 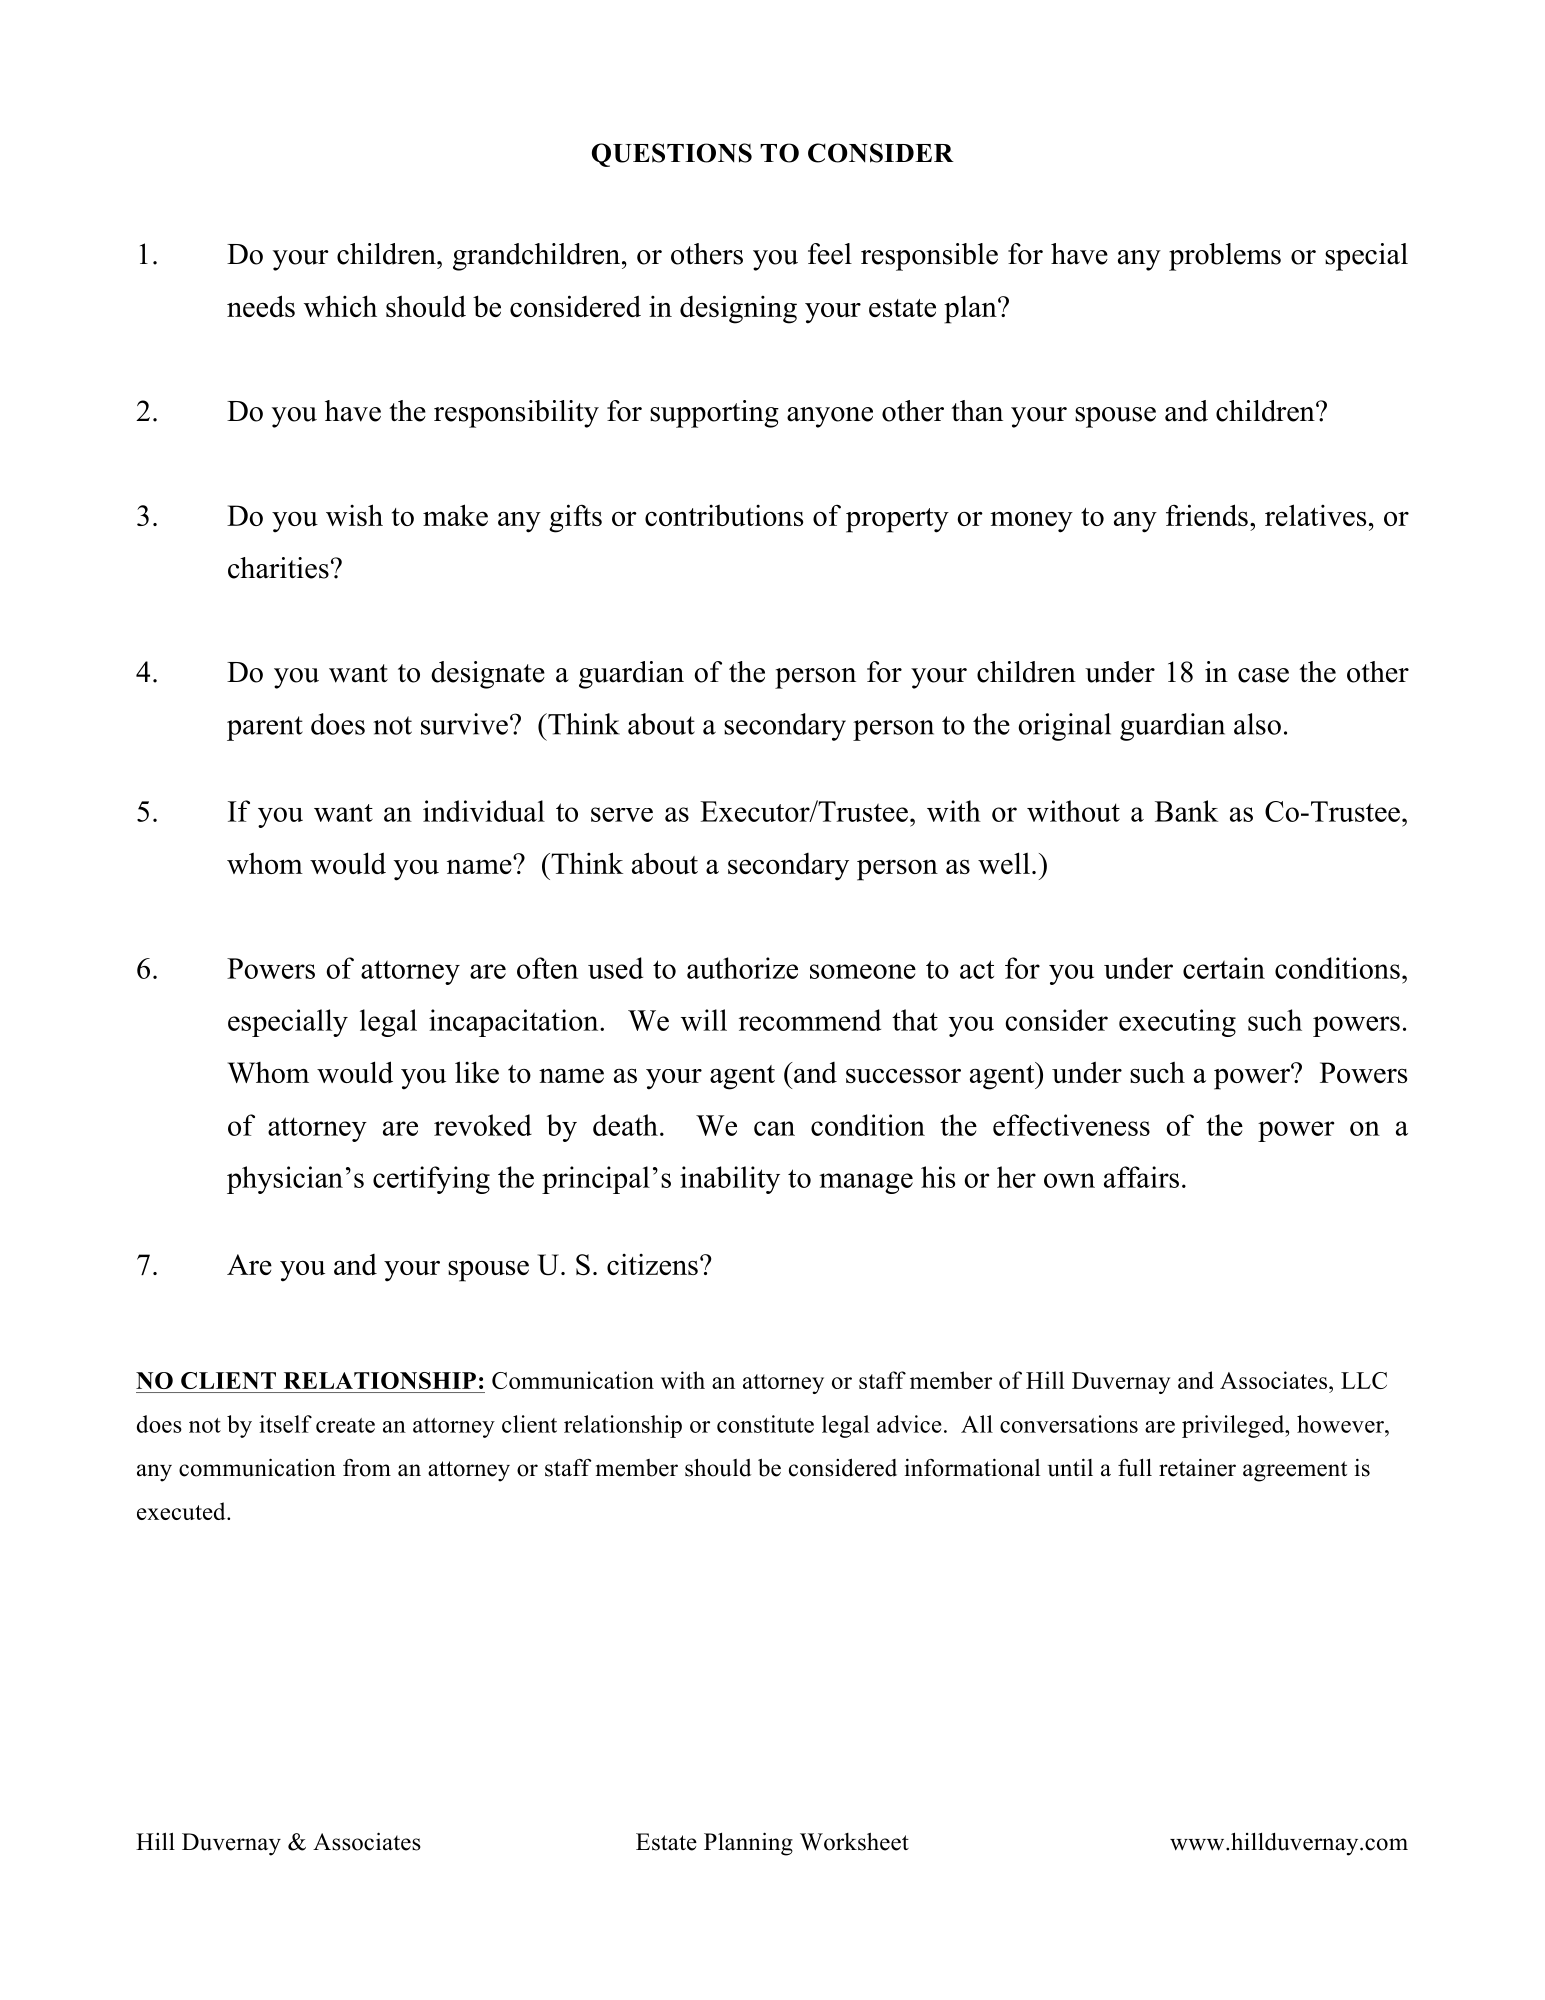 What do you see at coordinates (477, 1072) in the screenshot?
I see `like` at bounding box center [477, 1072].
